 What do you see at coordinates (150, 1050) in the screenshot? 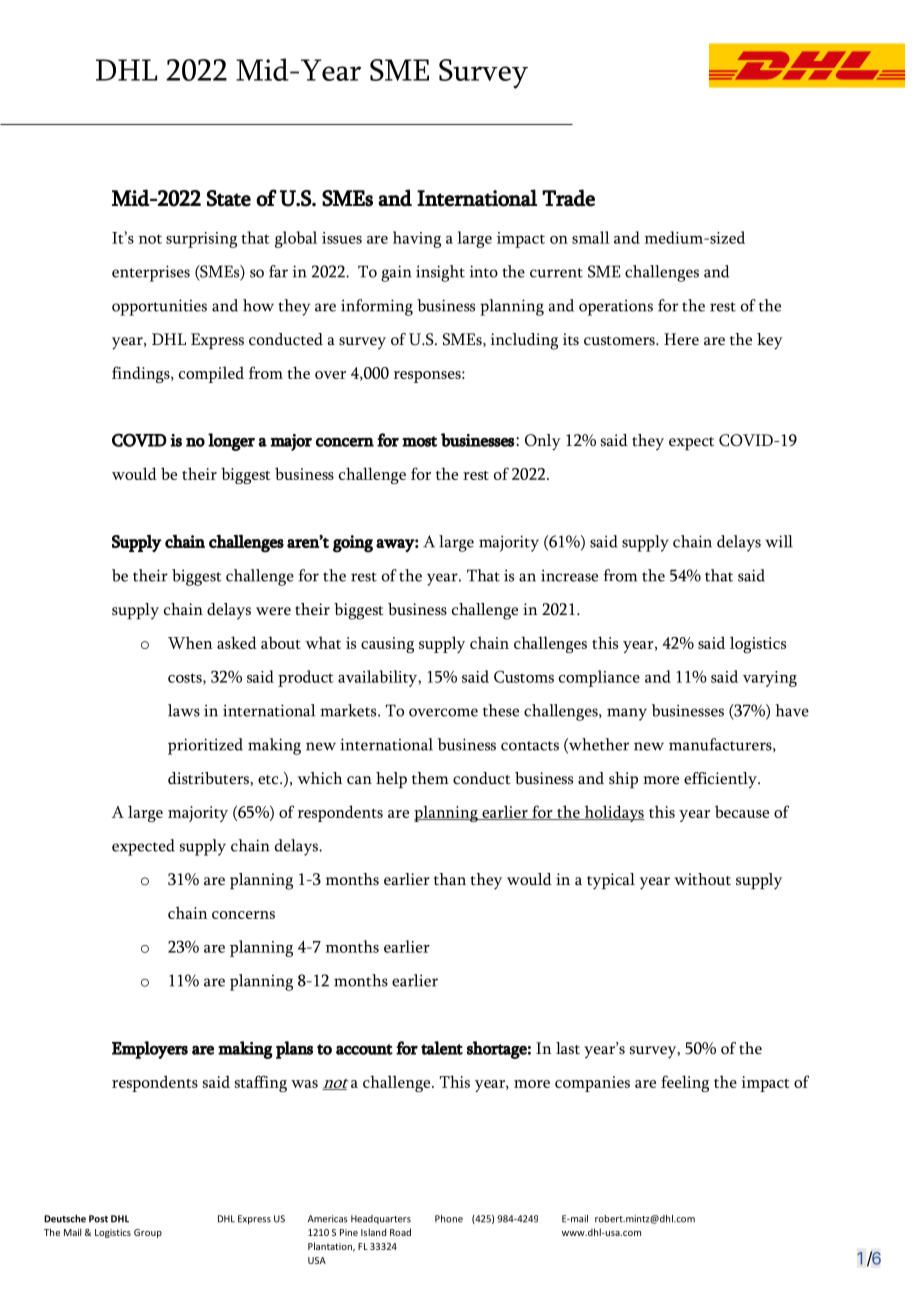
I see `Employers` at bounding box center [150, 1050].
